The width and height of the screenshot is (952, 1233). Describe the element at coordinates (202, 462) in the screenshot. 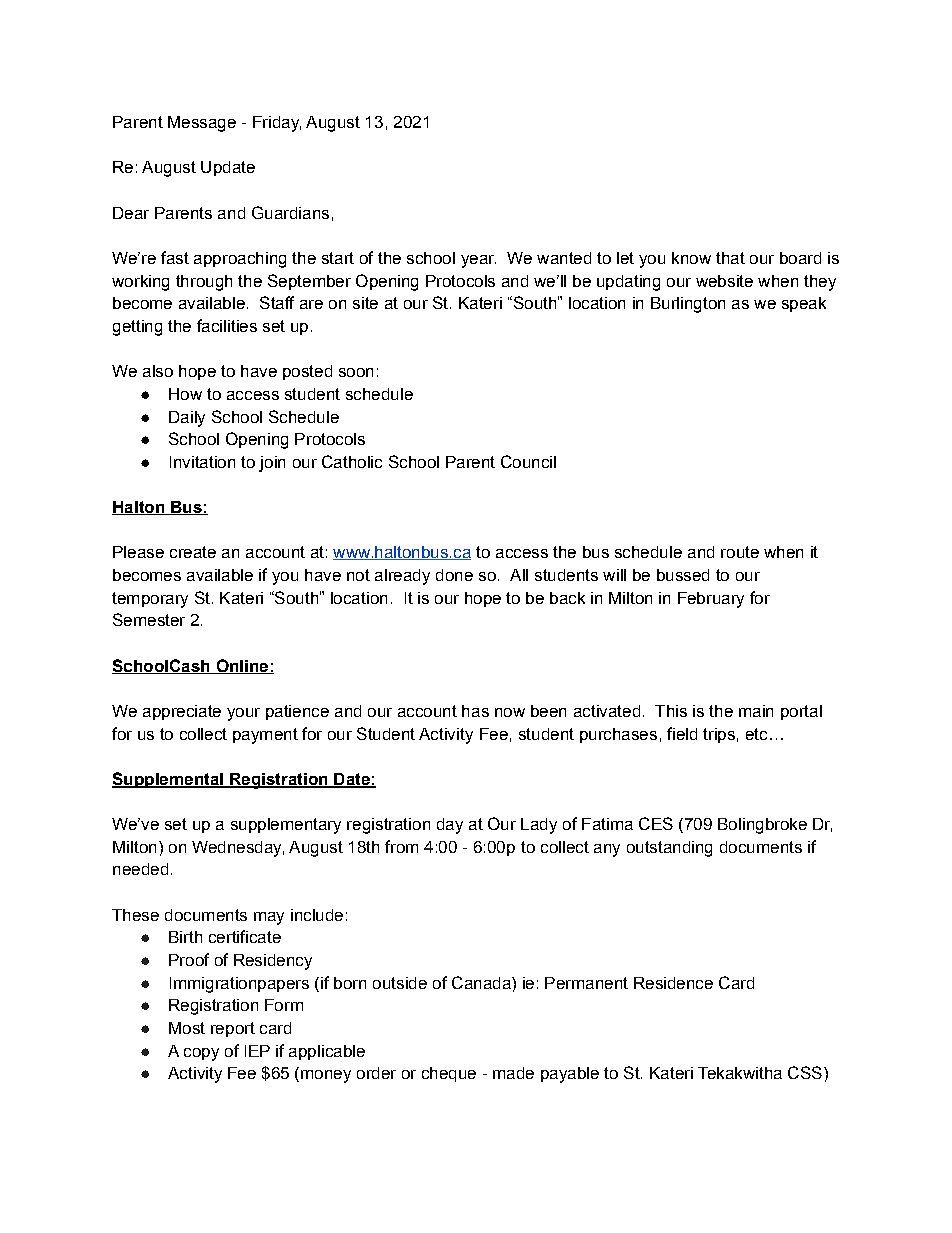

I see `Invitation` at that location.
